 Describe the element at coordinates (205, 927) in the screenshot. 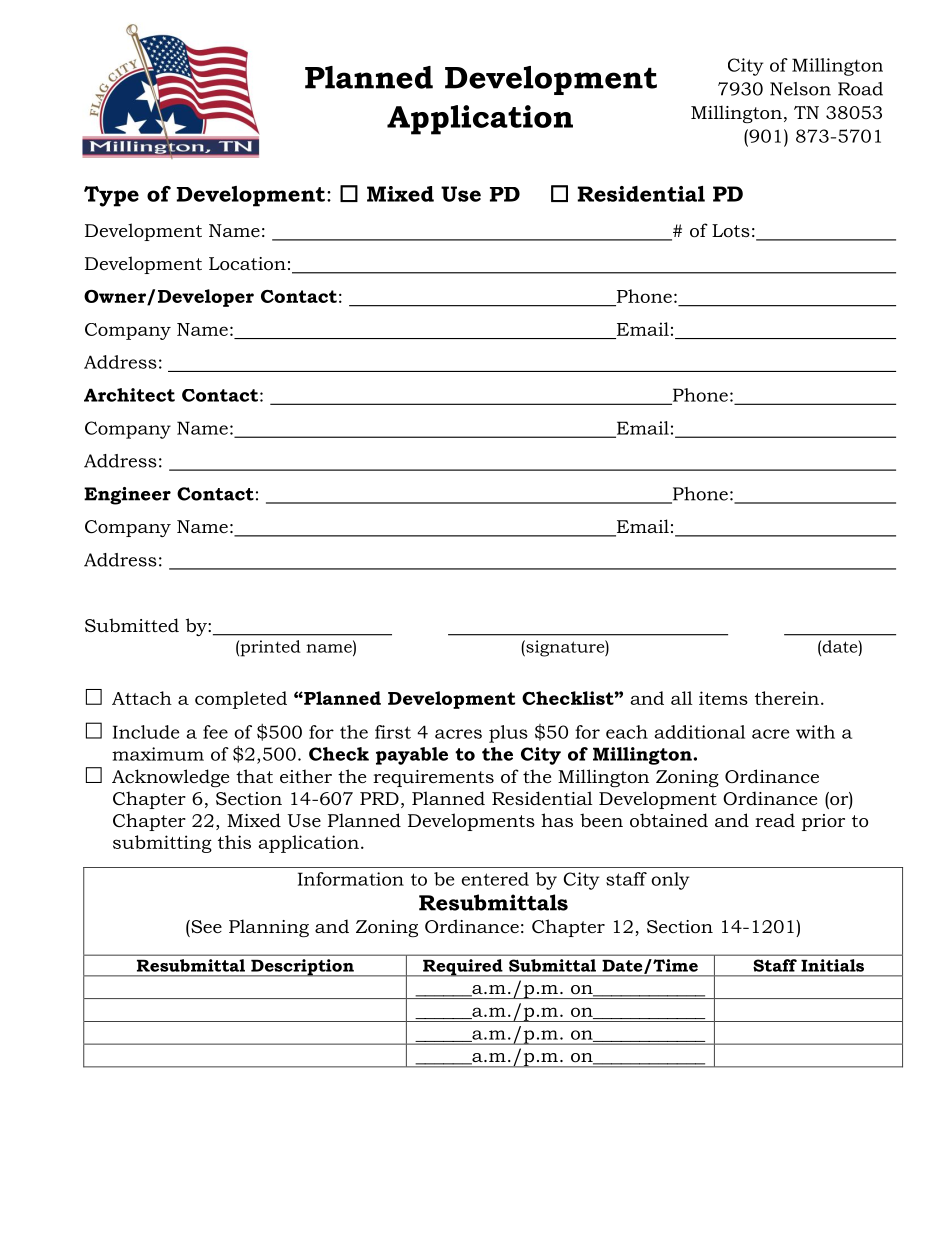

I see `See` at that location.
